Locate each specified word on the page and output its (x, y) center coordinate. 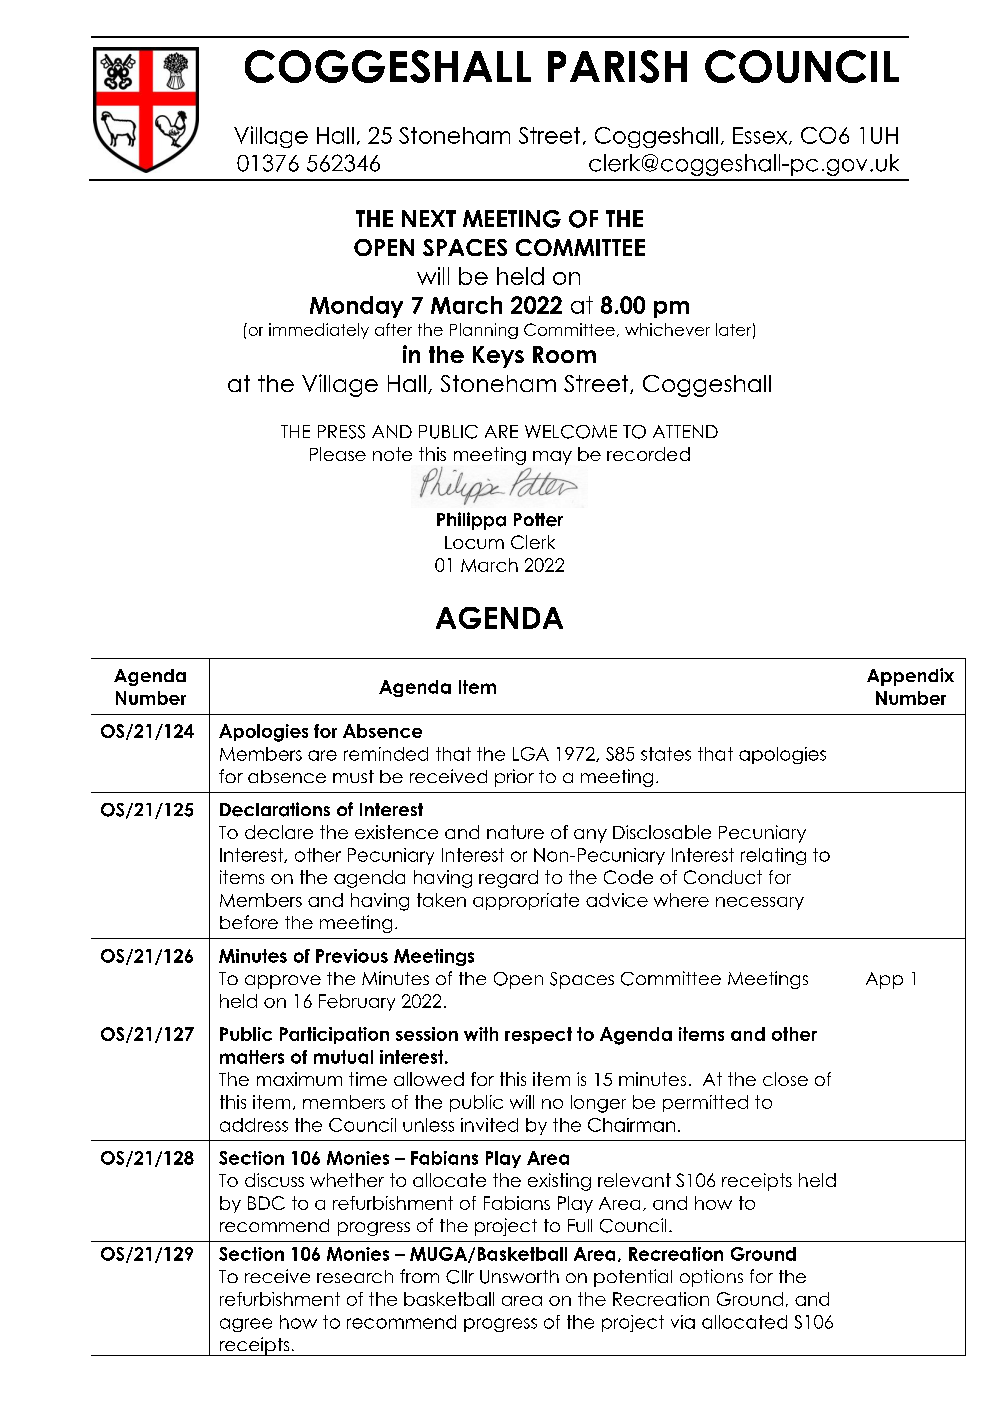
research (355, 1276)
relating (773, 856)
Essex (761, 136)
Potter (538, 520)
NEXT (429, 218)
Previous (352, 956)
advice (617, 900)
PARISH (617, 66)
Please (338, 454)
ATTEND (685, 431)
